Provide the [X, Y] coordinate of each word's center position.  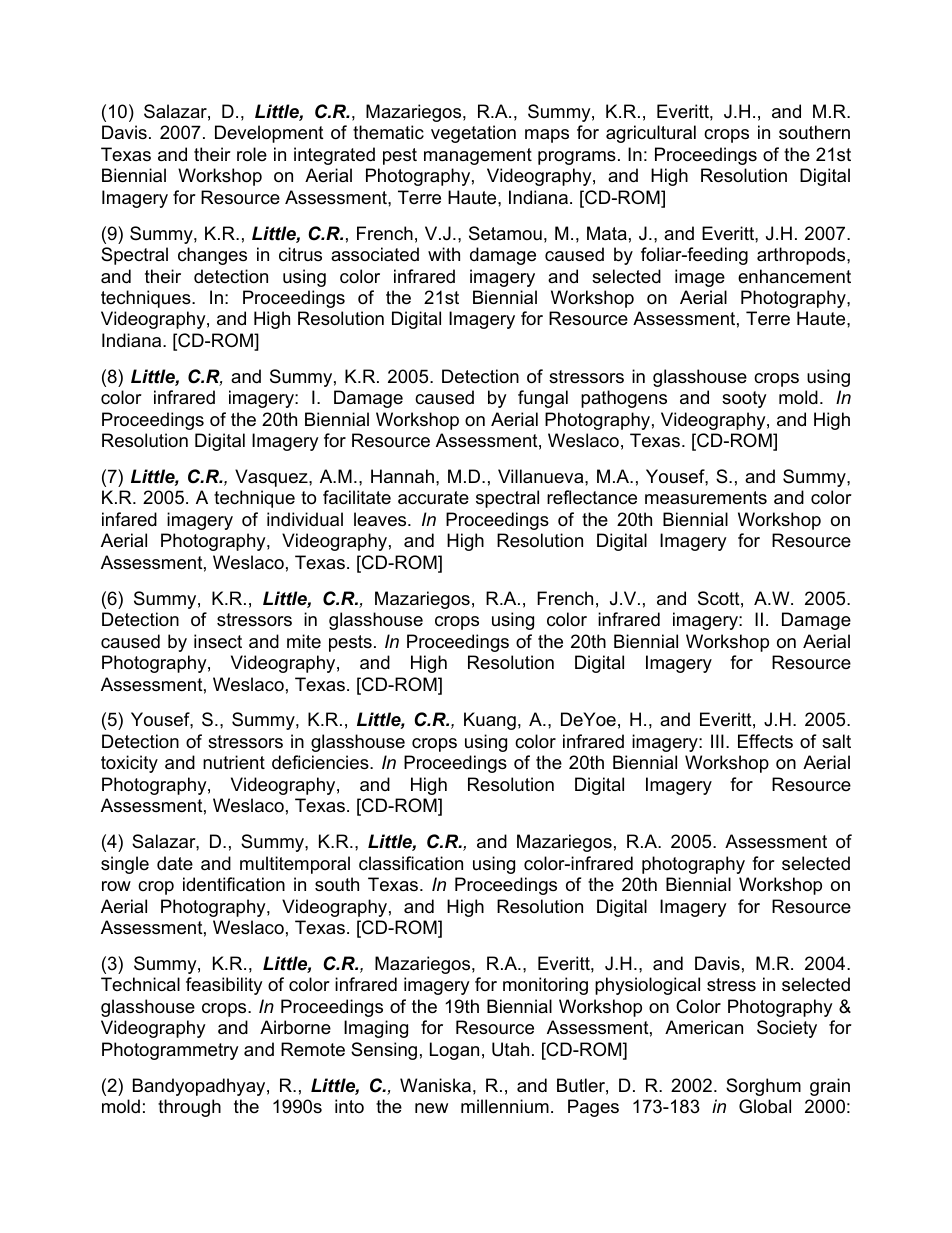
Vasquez [272, 478]
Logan [454, 1051]
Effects [765, 741]
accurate [433, 498]
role [252, 154]
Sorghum [763, 1087]
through [189, 1108]
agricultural [651, 134]
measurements [706, 498]
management [478, 156]
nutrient [234, 762]
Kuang [490, 721]
